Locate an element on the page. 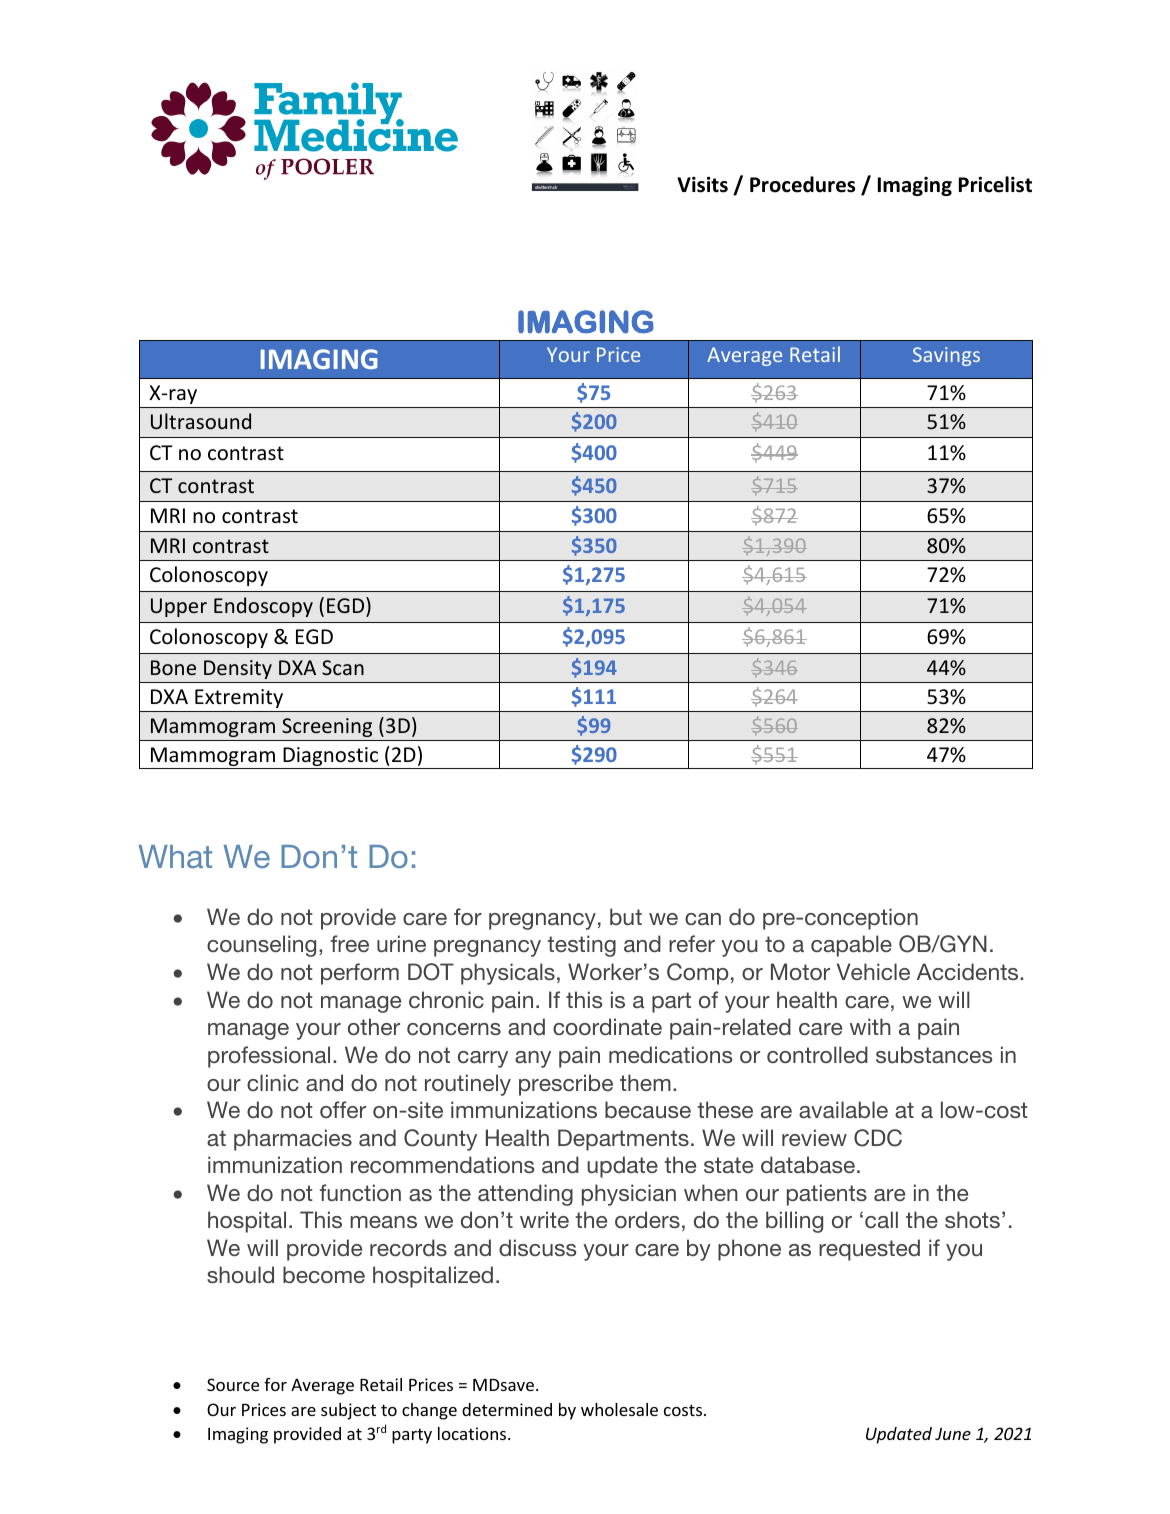 Image resolution: width=1170 pixels, height=1514 pixels. Ultrasound is located at coordinates (201, 421).
